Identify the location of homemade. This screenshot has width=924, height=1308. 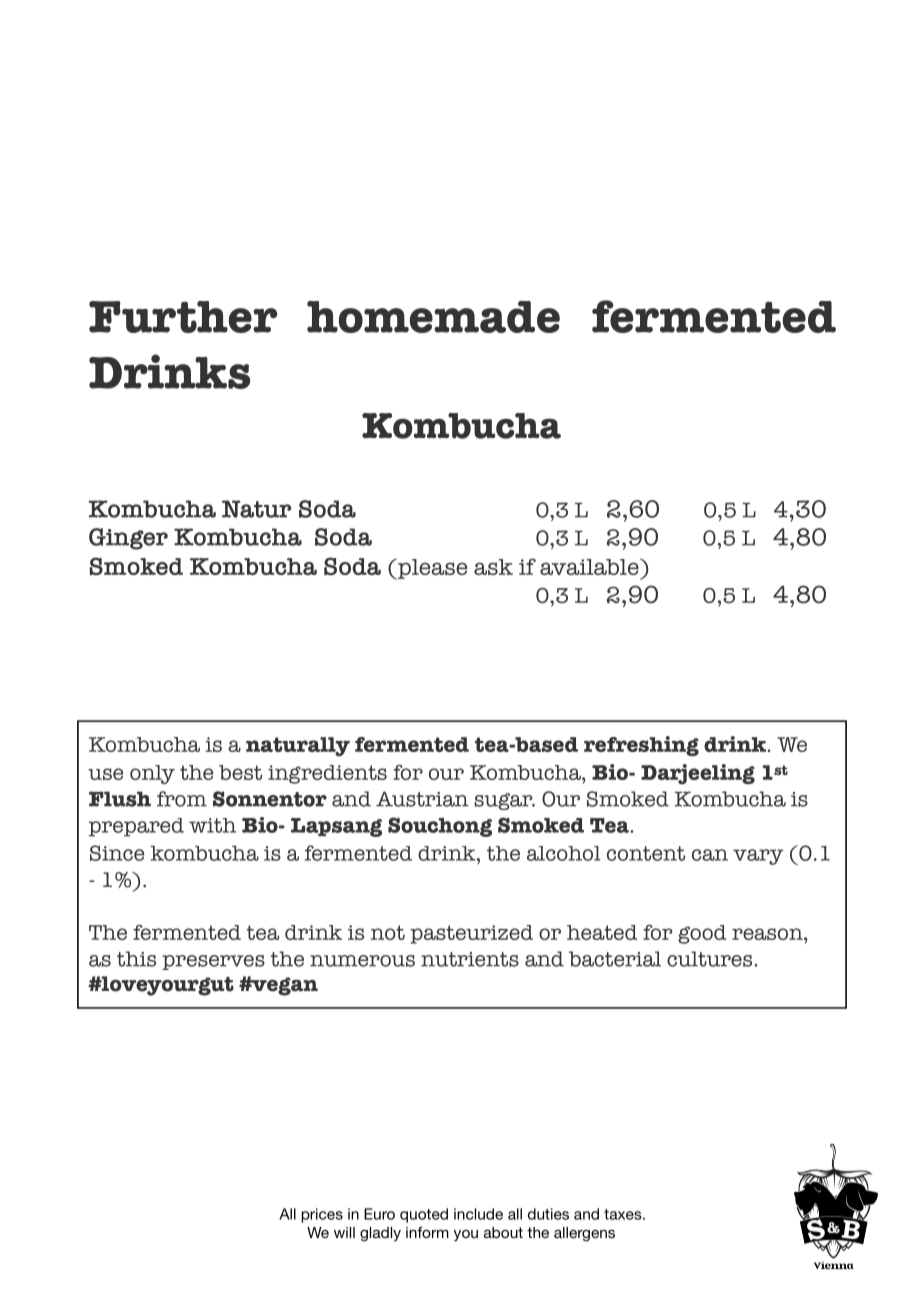
(433, 317).
